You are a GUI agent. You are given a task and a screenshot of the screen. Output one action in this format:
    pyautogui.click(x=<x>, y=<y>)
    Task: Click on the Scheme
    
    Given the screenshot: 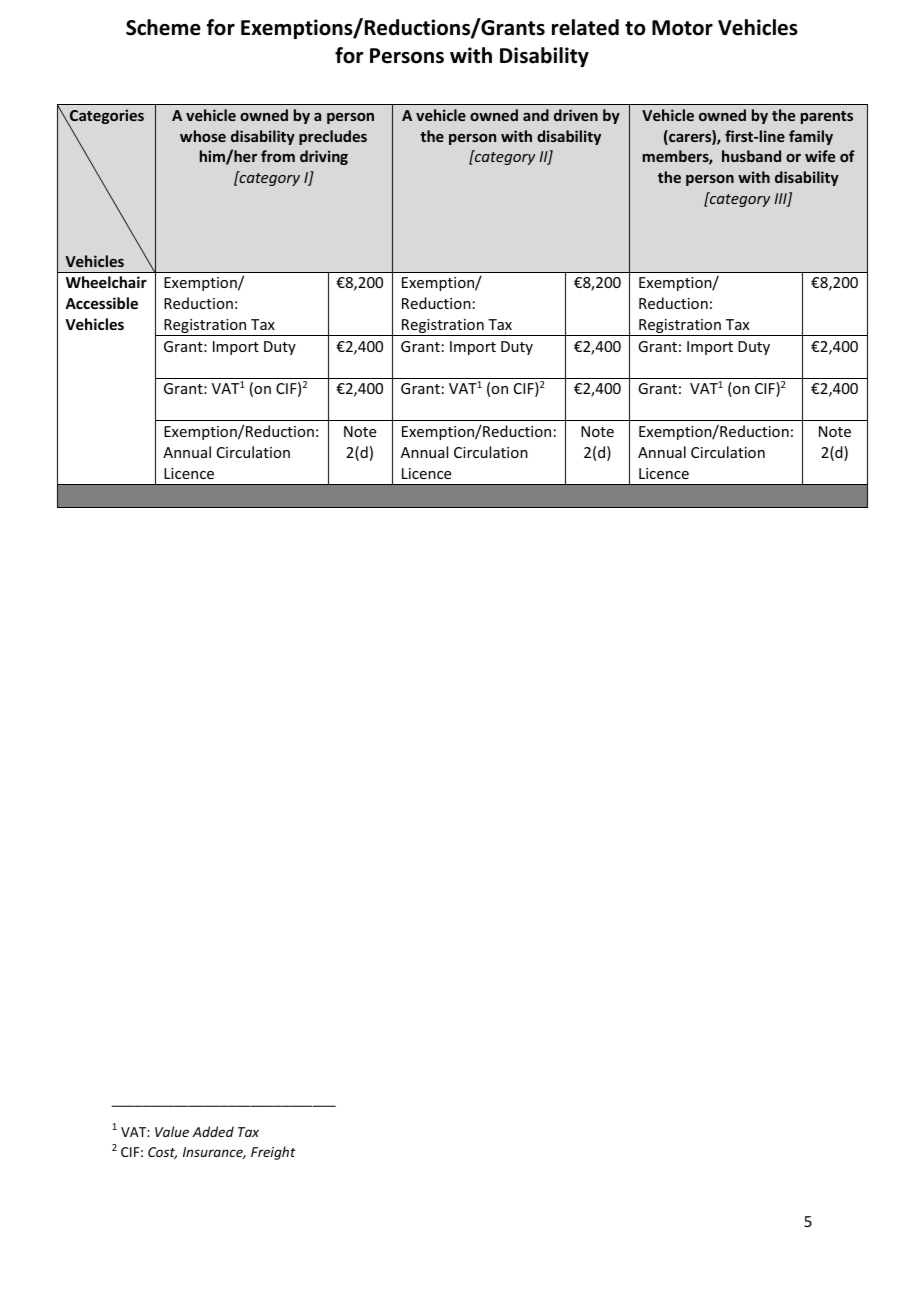 What is the action you would take?
    pyautogui.click(x=163, y=27)
